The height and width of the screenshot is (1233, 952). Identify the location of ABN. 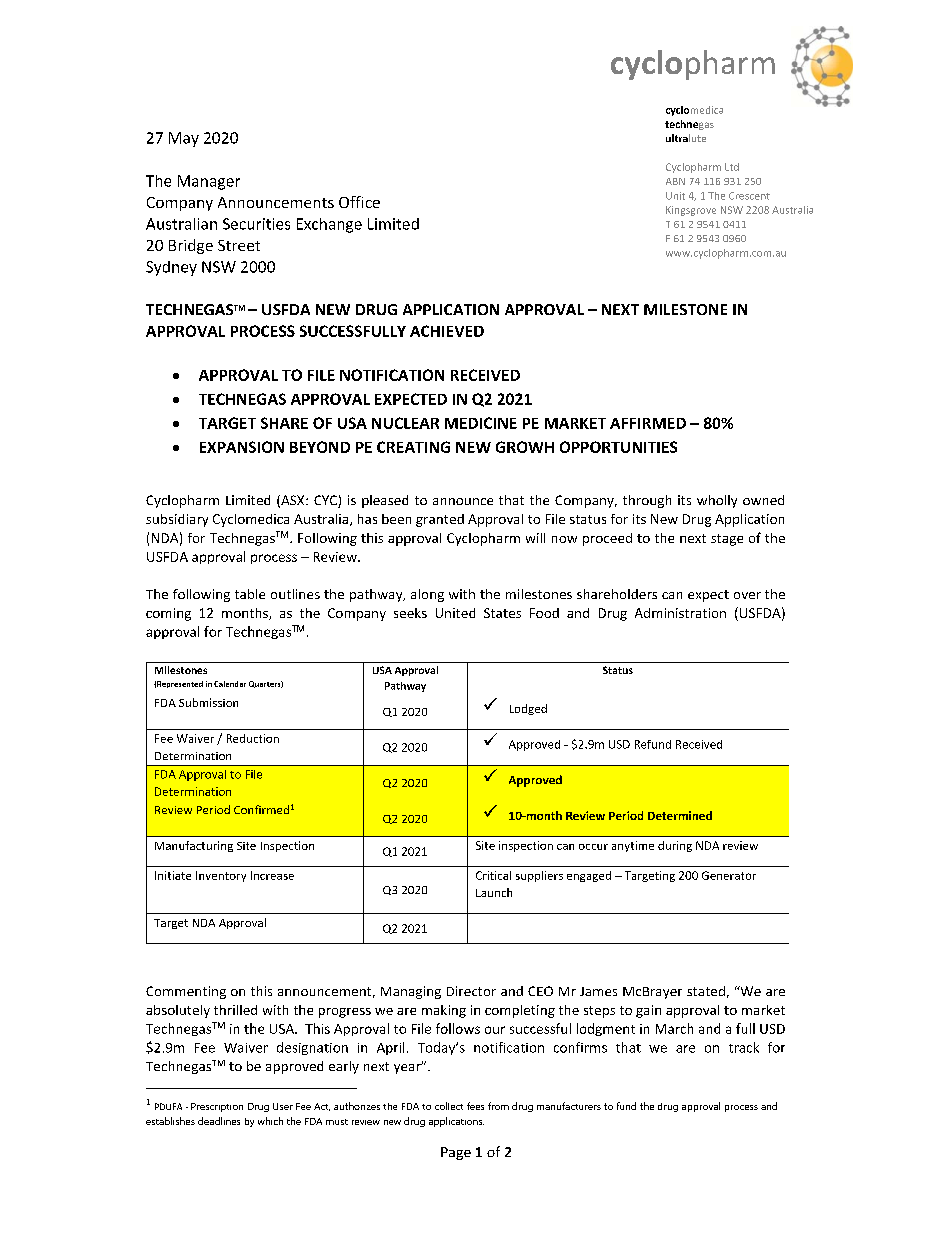
(675, 181).
